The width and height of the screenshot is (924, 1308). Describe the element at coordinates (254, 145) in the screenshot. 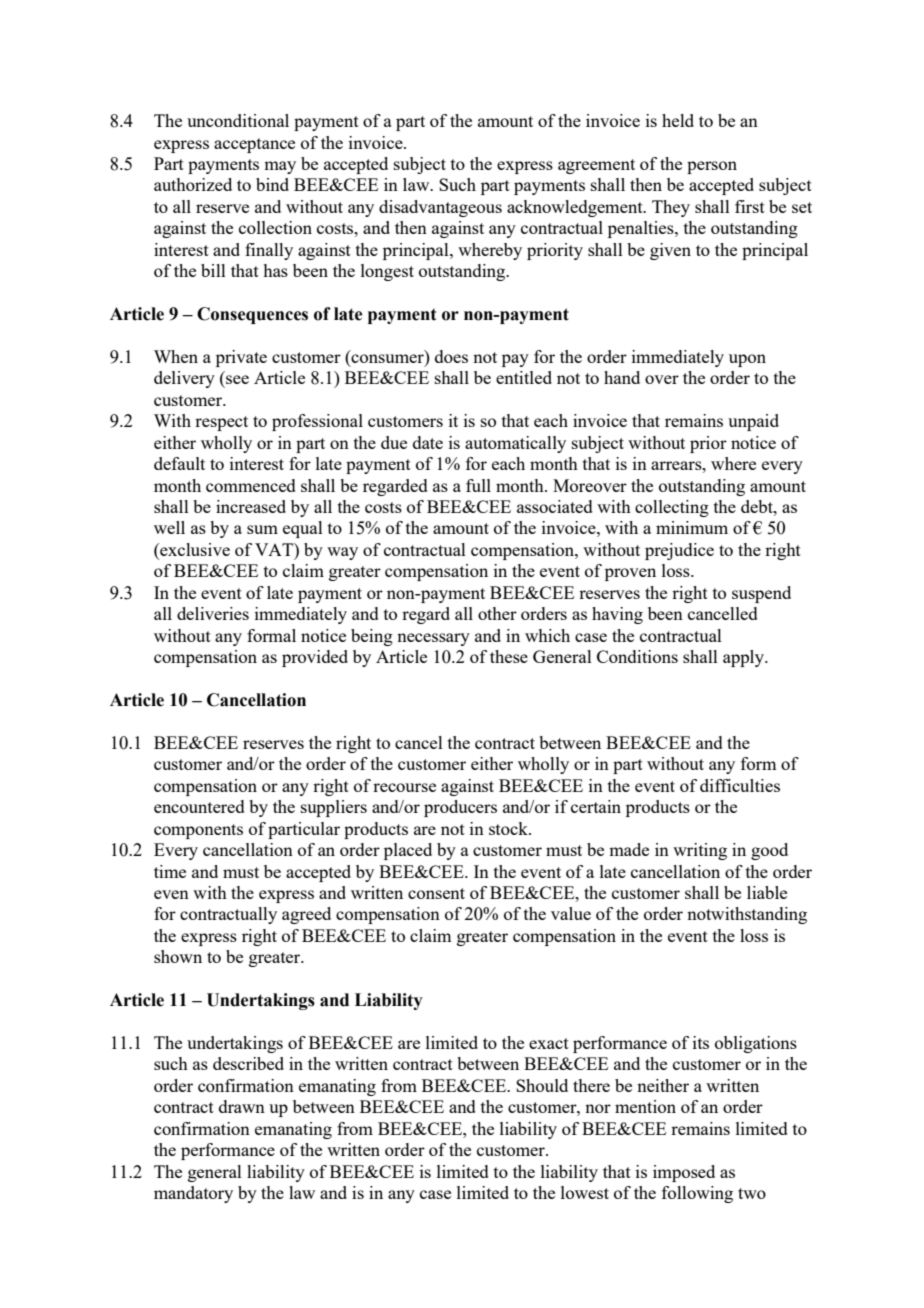

I see `acceptance` at that location.
